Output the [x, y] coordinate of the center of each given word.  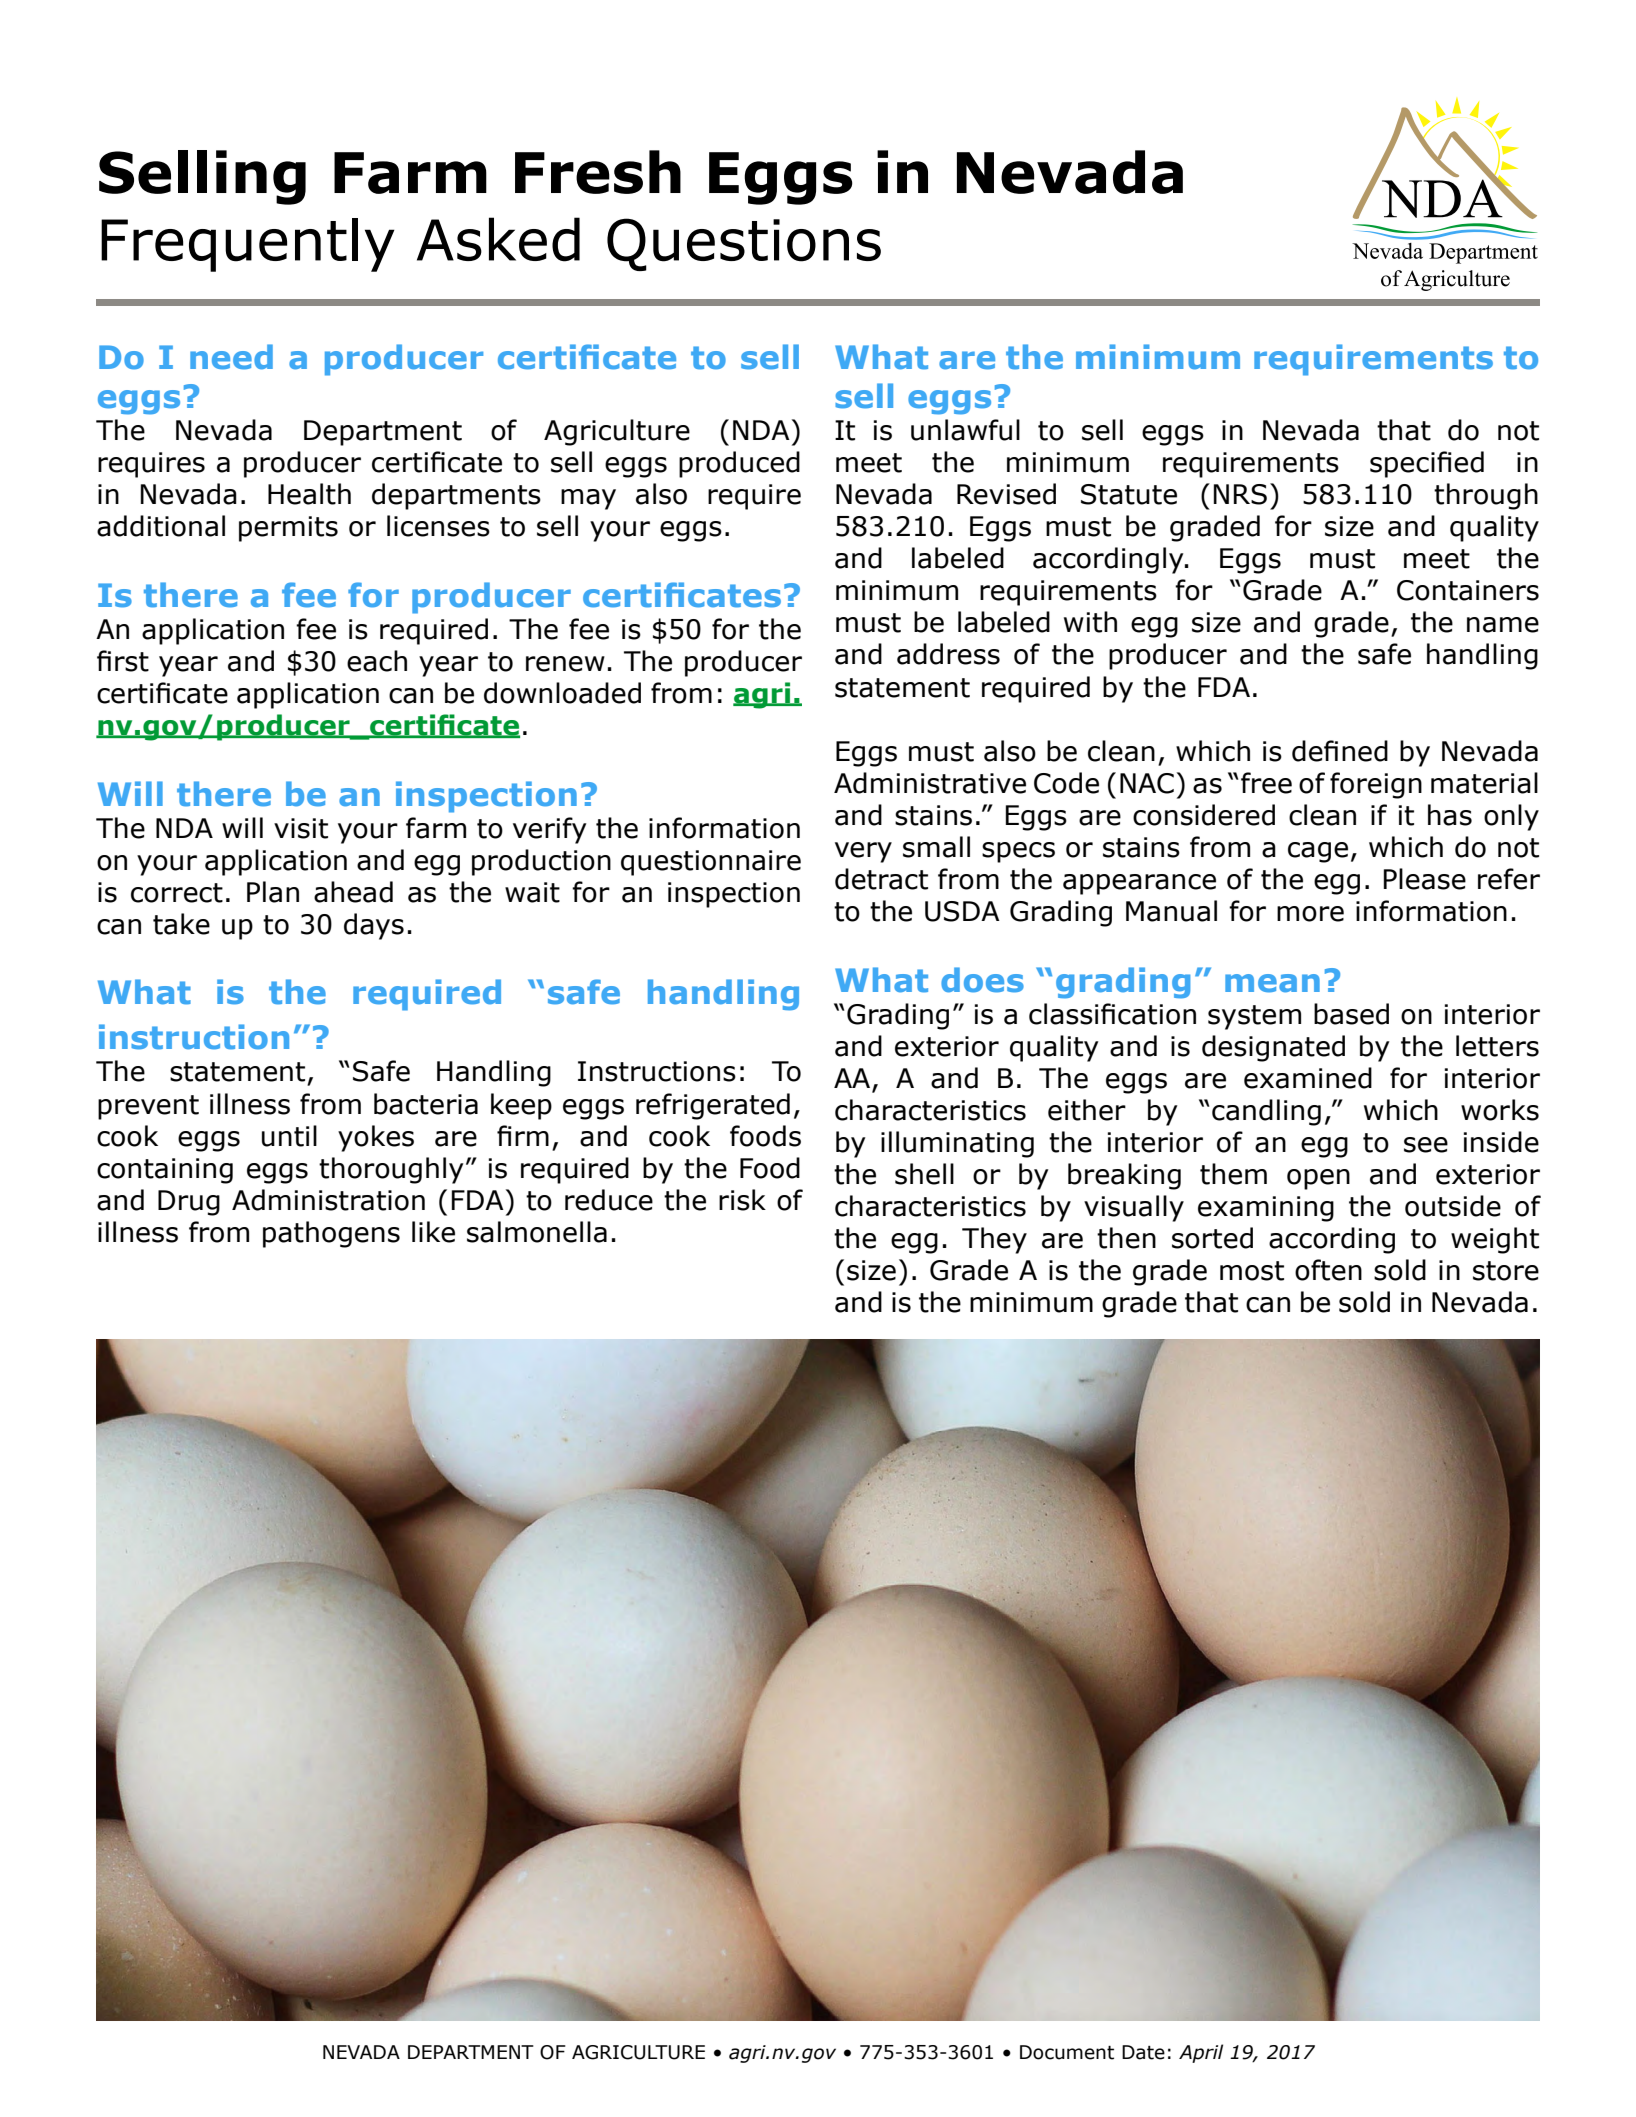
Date [1143, 2052]
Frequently [247, 245]
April [1201, 2053]
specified [1427, 464]
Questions [744, 244]
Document [1067, 2052]
